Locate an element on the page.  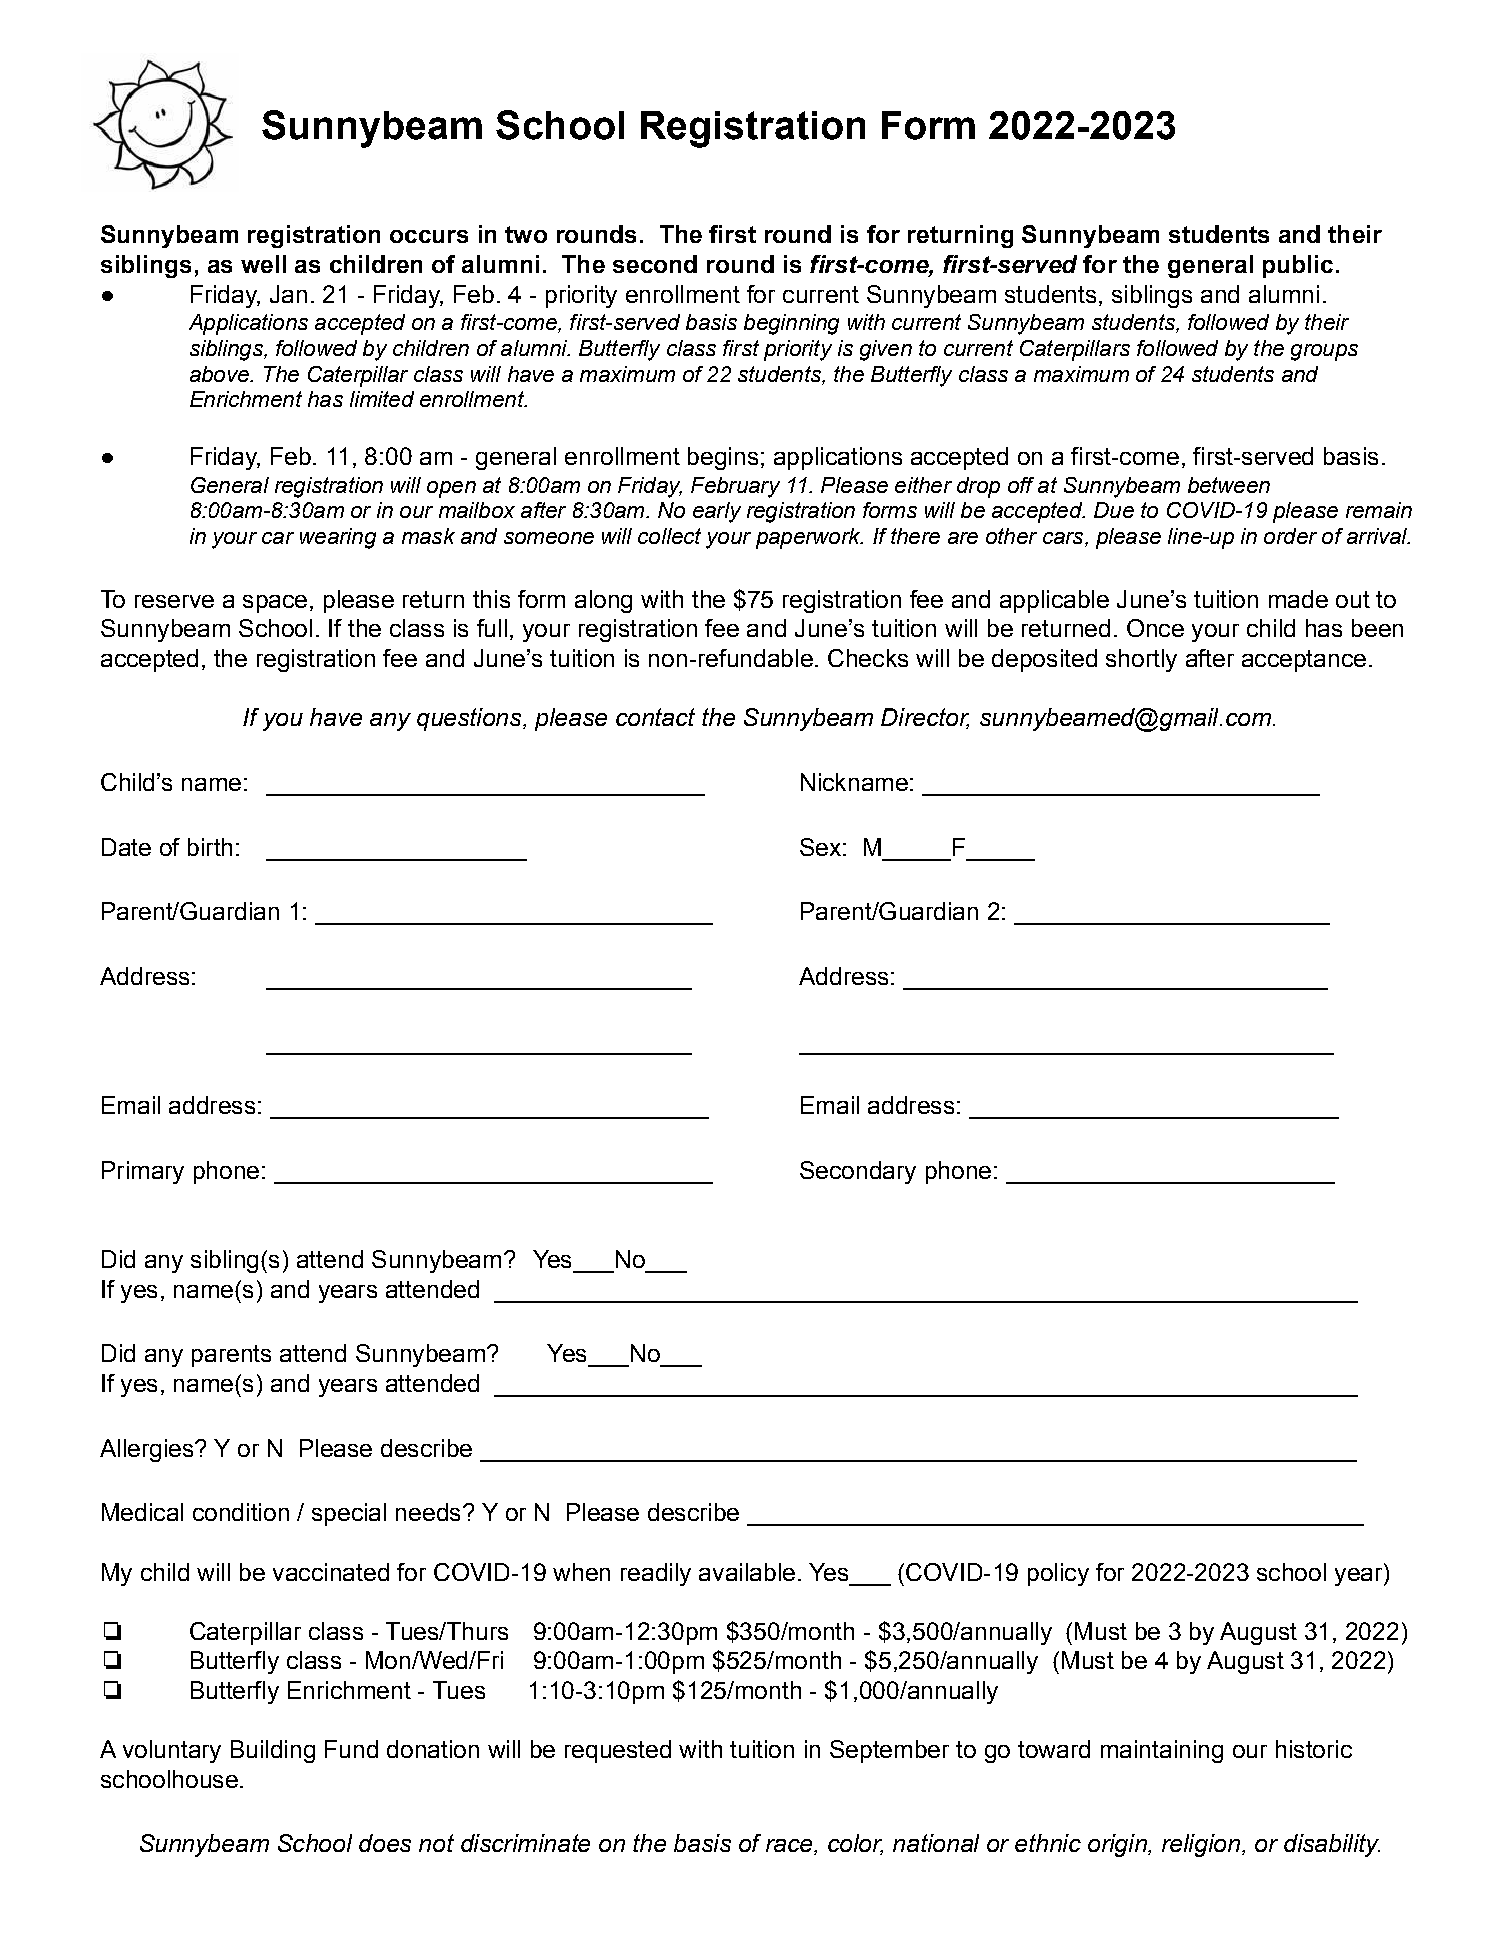
contact is located at coordinates (655, 717).
